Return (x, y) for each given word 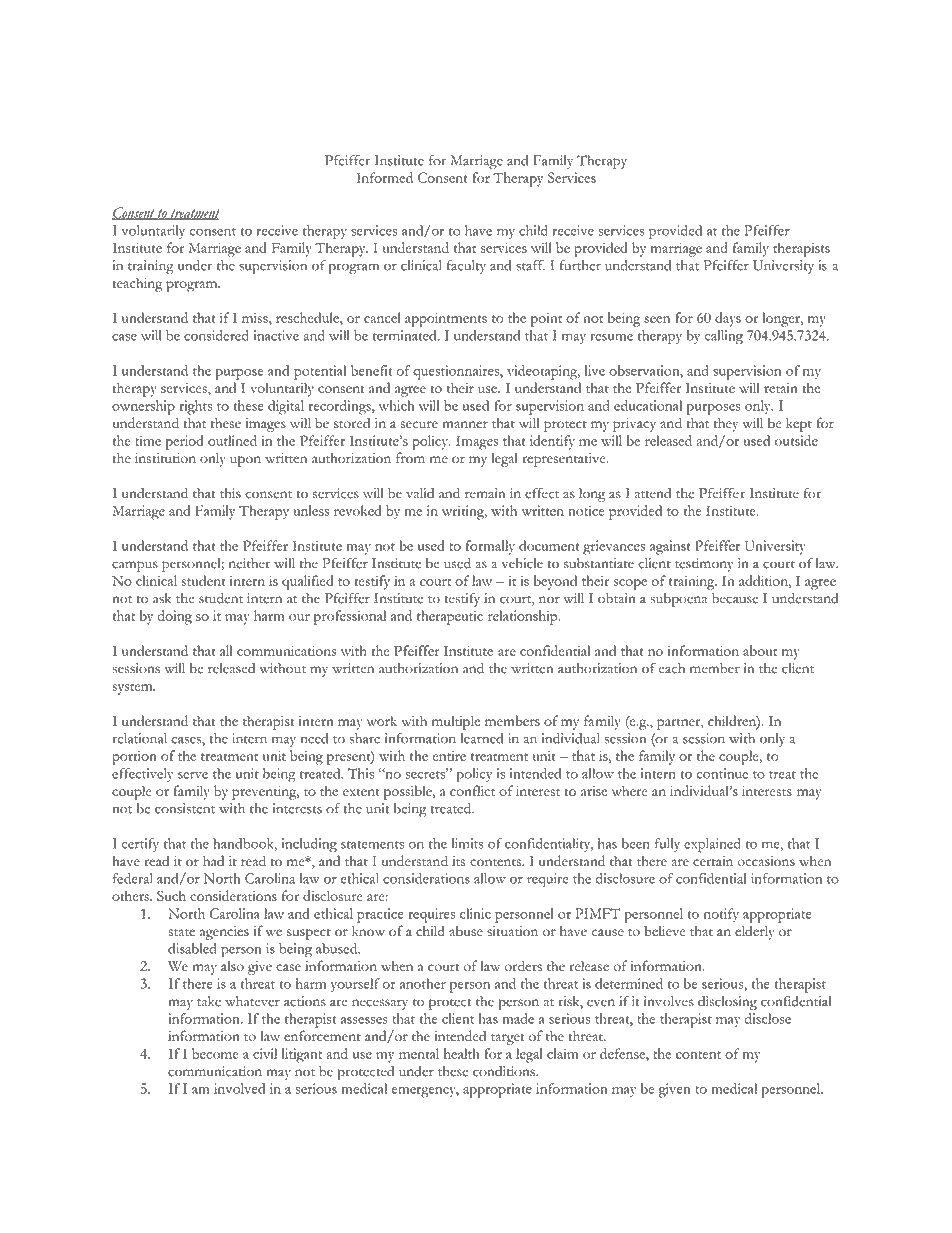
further (580, 265)
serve (193, 775)
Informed (384, 177)
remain (485, 493)
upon (245, 461)
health (462, 1053)
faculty (466, 267)
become (215, 1053)
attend (653, 493)
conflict (472, 790)
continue (722, 773)
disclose (768, 1018)
